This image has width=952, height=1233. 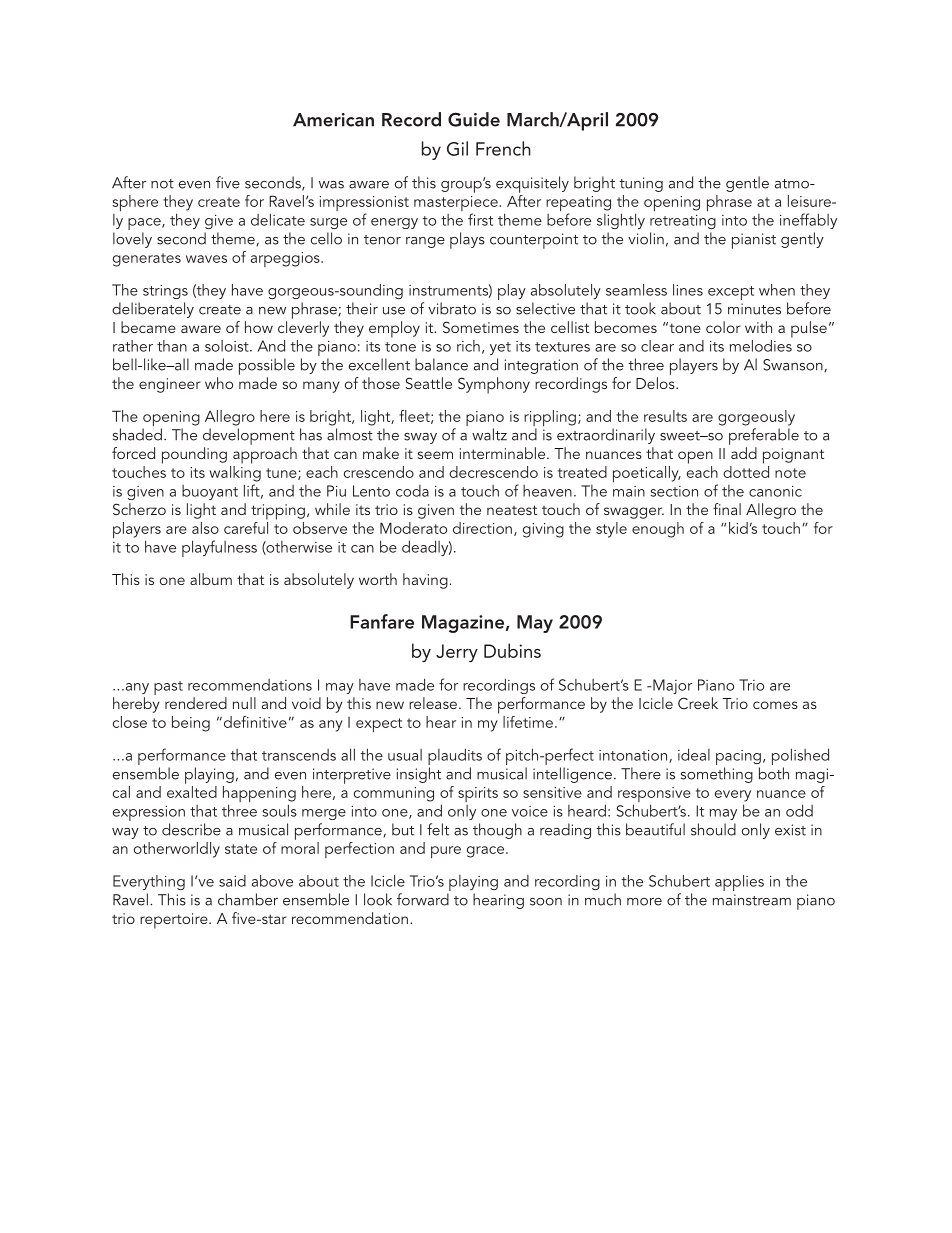 I want to click on American, so click(x=333, y=120).
